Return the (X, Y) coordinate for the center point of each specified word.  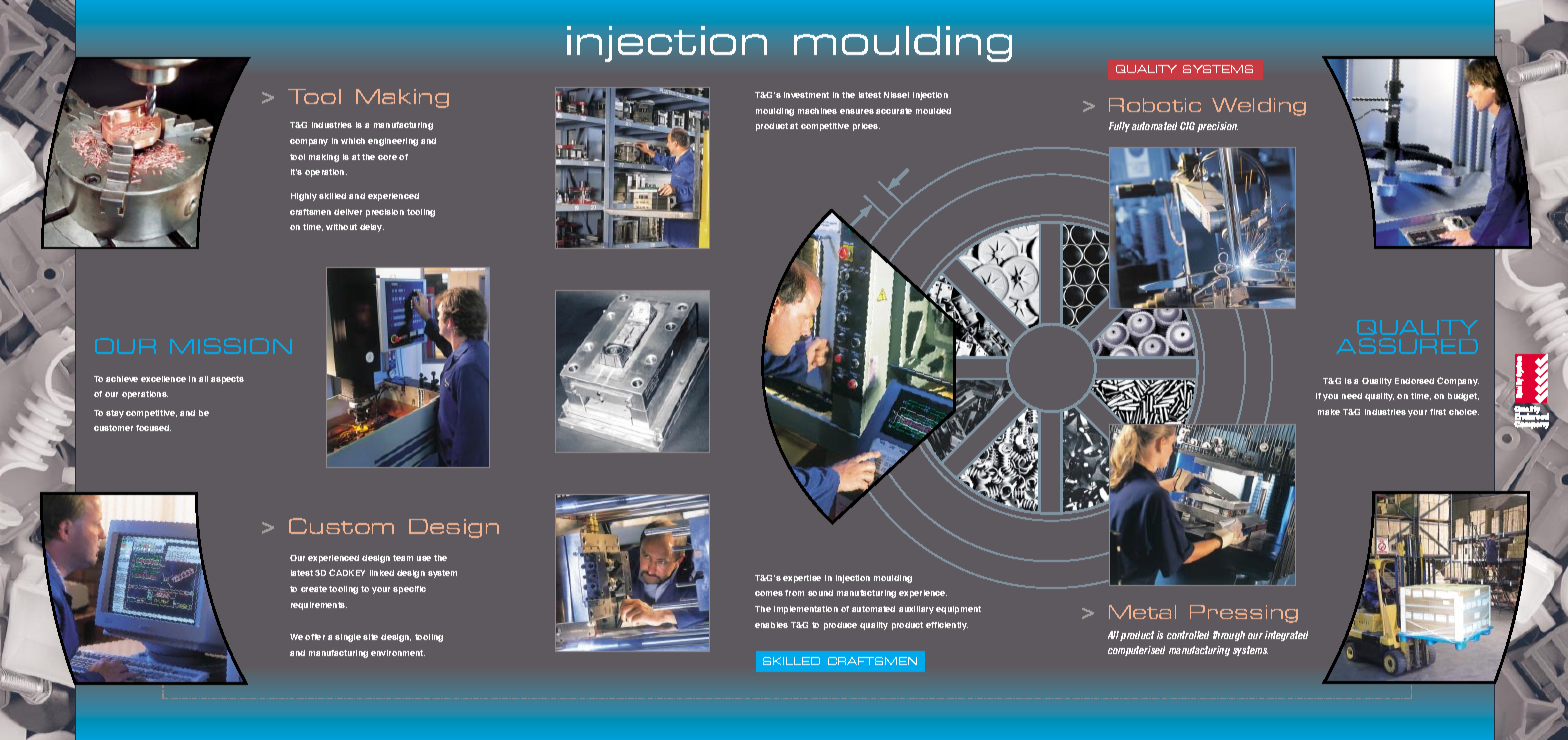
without (341, 227)
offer (315, 637)
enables (771, 625)
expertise (802, 579)
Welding (1259, 107)
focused (153, 428)
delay (372, 228)
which (353, 141)
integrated (1286, 636)
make (1329, 412)
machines (817, 111)
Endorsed (1414, 381)
